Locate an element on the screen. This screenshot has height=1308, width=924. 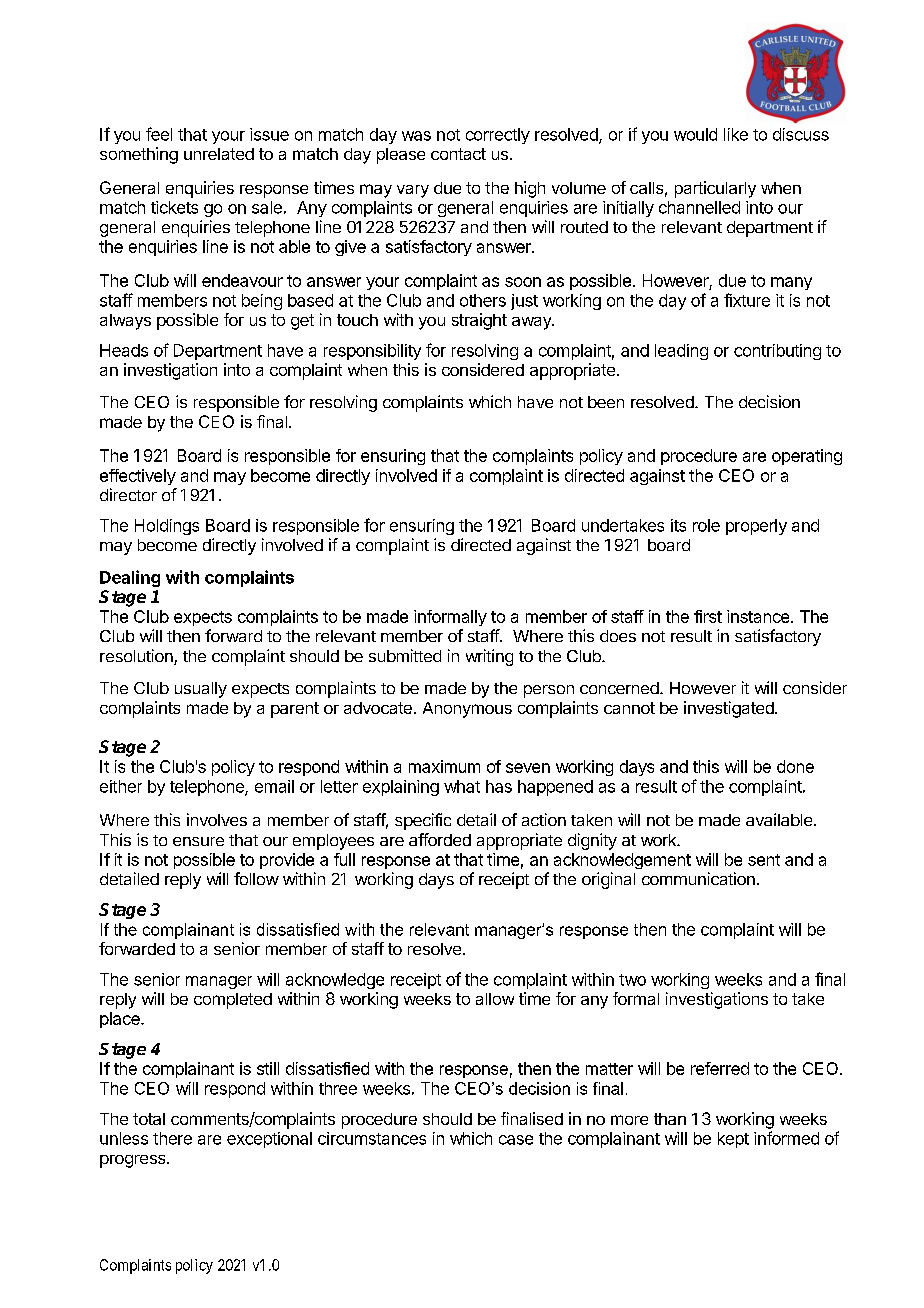
role is located at coordinates (706, 525).
